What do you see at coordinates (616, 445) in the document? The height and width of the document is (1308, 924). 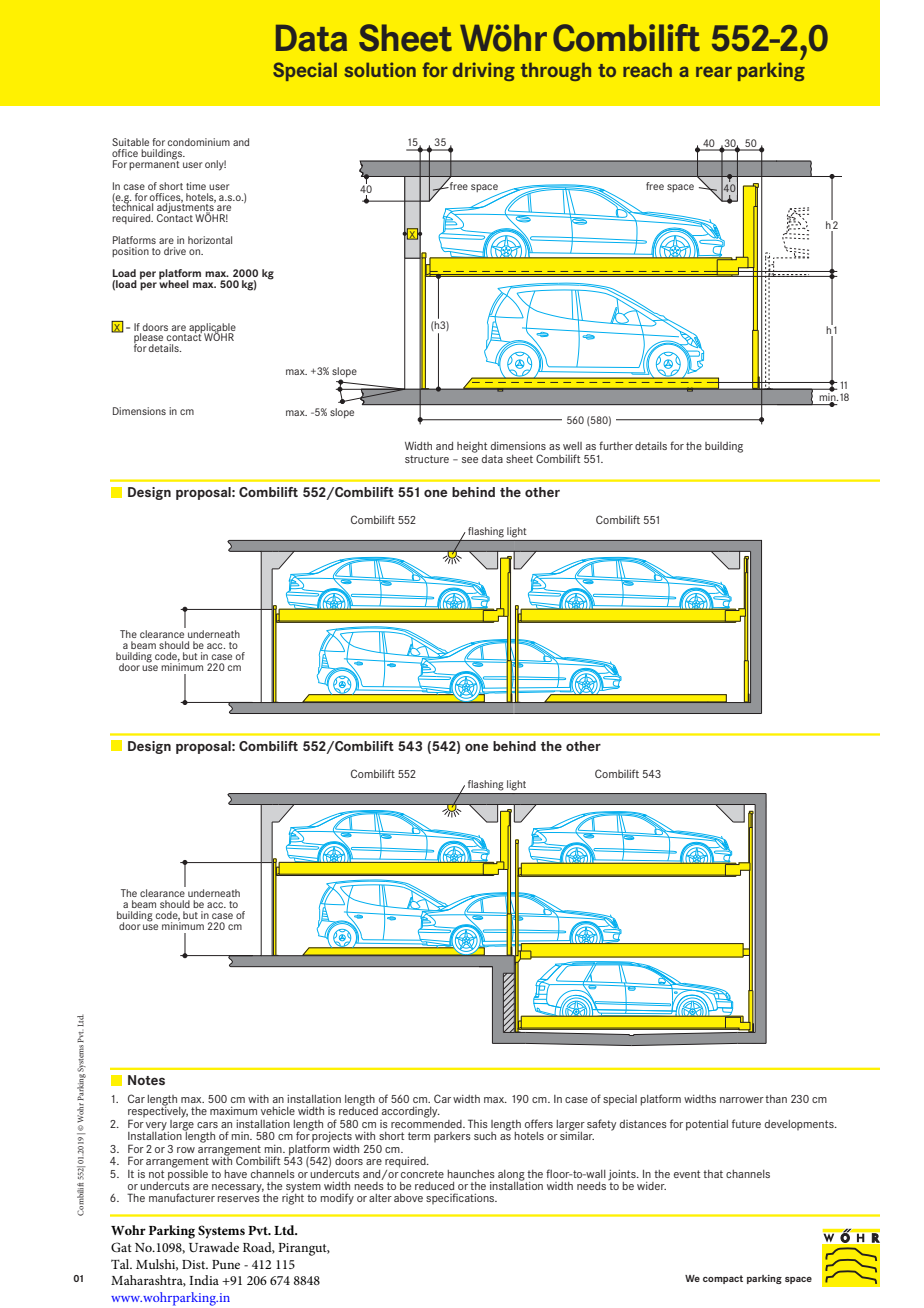 I see `further` at bounding box center [616, 445].
